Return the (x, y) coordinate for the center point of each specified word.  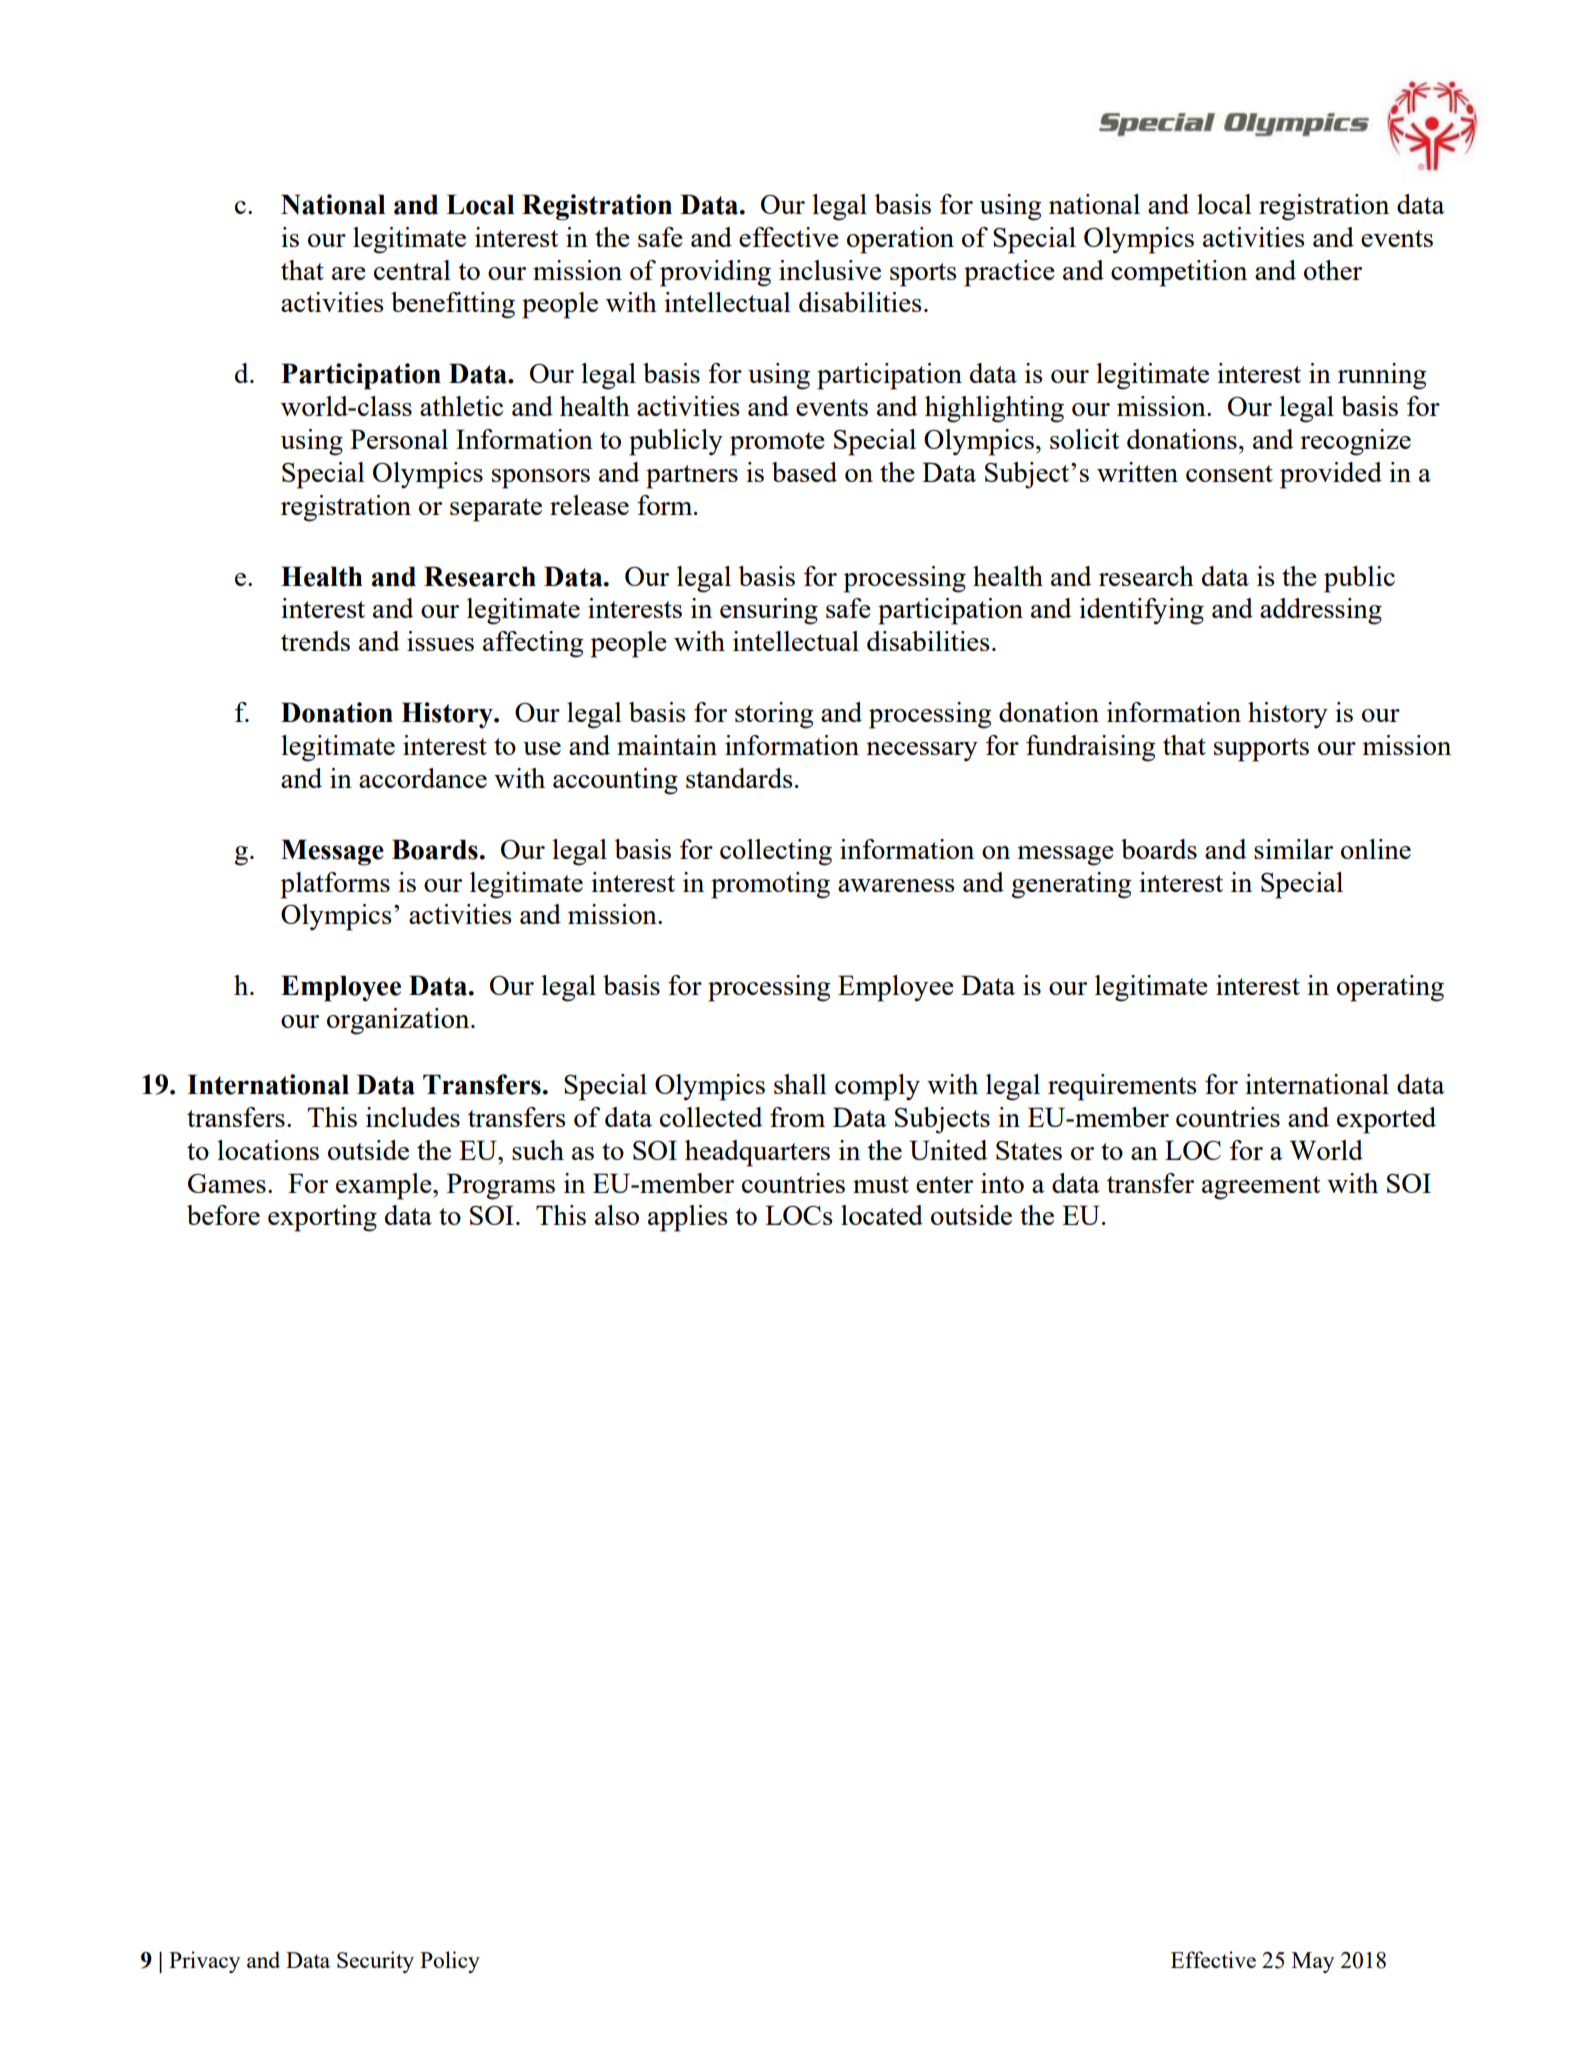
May (1313, 1962)
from (797, 1117)
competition (1179, 273)
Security (375, 1962)
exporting (322, 1218)
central (412, 270)
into (1002, 1183)
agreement (1261, 1188)
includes (413, 1117)
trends (315, 641)
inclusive (830, 270)
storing (774, 715)
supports (1261, 750)
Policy (450, 1962)
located (882, 1215)
